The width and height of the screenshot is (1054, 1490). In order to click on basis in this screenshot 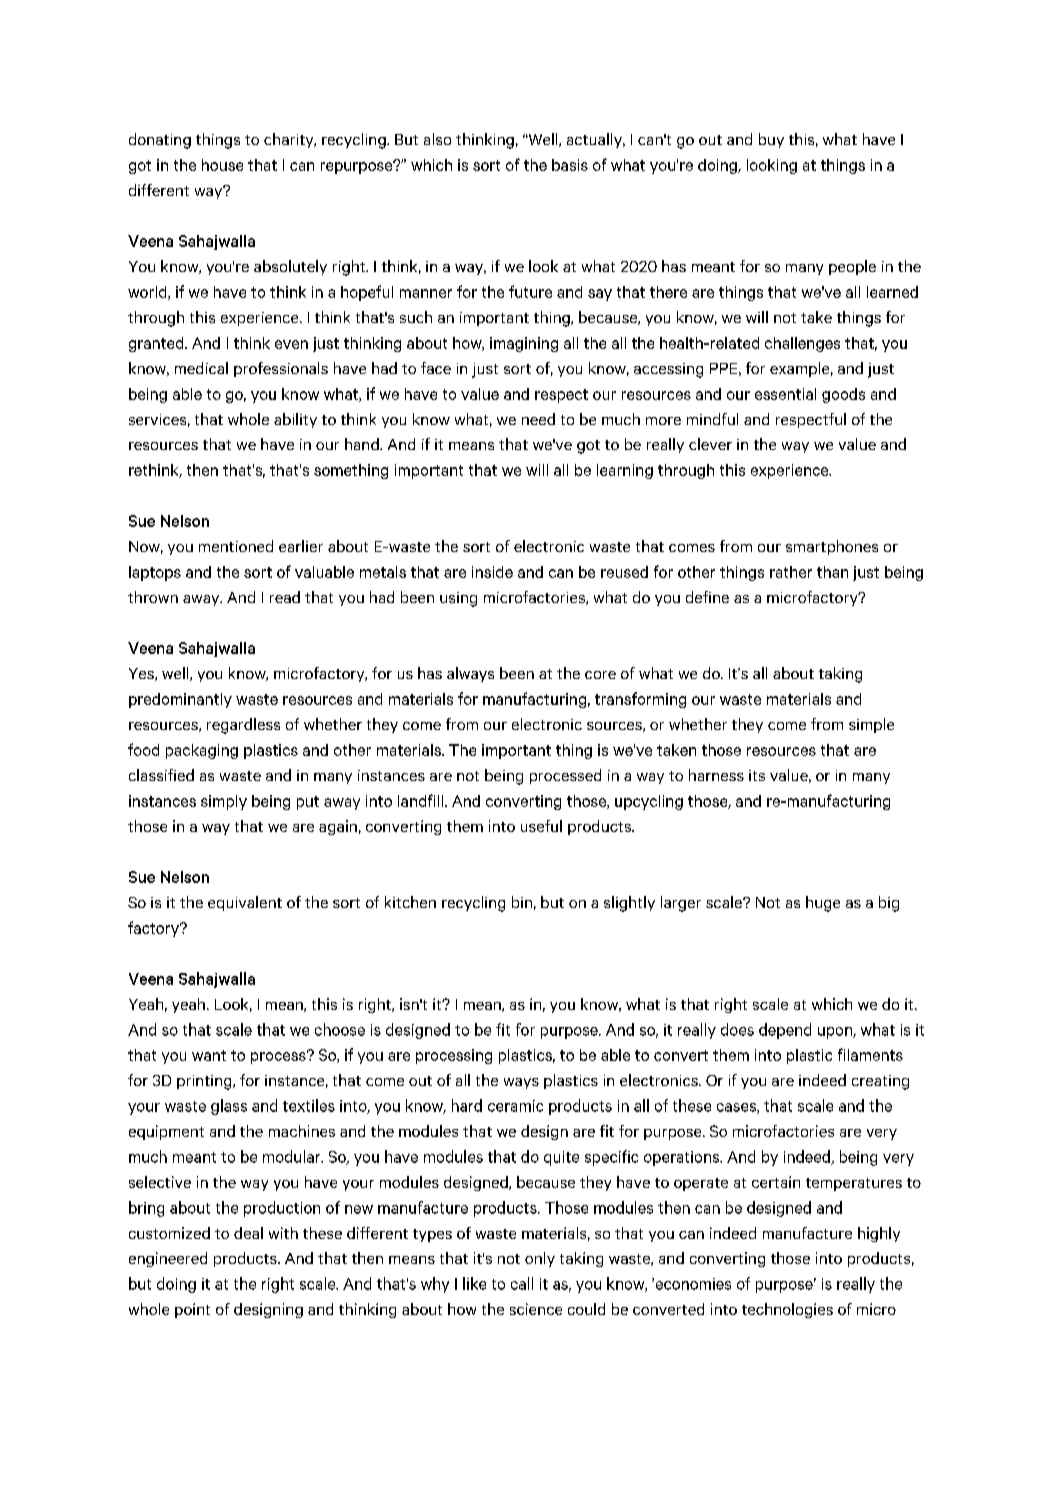, I will do `click(570, 165)`.
